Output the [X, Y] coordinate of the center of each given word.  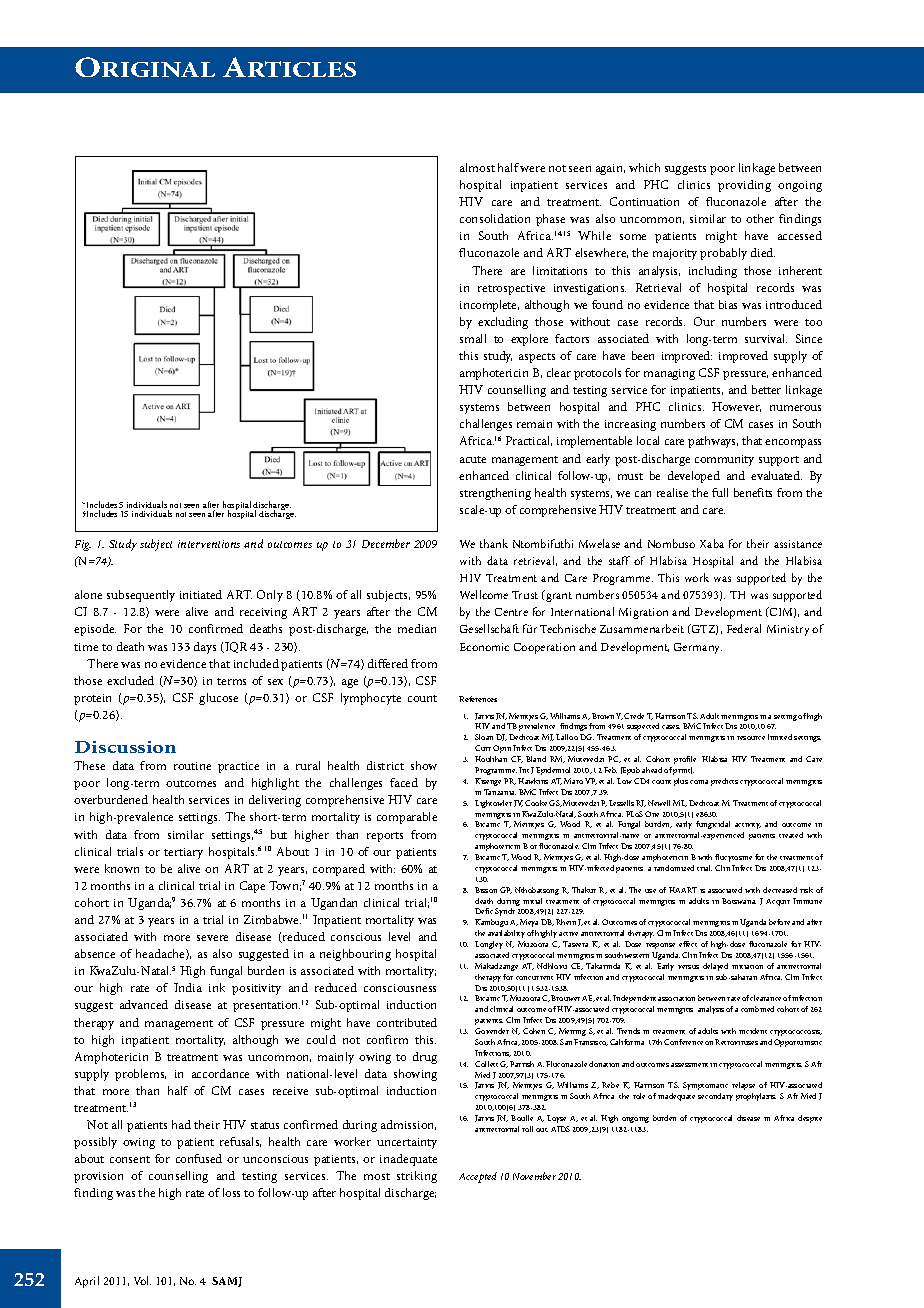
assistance [798, 544]
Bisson [486, 890]
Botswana [739, 901]
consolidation [495, 218]
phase [550, 220]
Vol [142, 1280]
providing [744, 186]
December [386, 543]
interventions [209, 544]
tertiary [183, 853]
